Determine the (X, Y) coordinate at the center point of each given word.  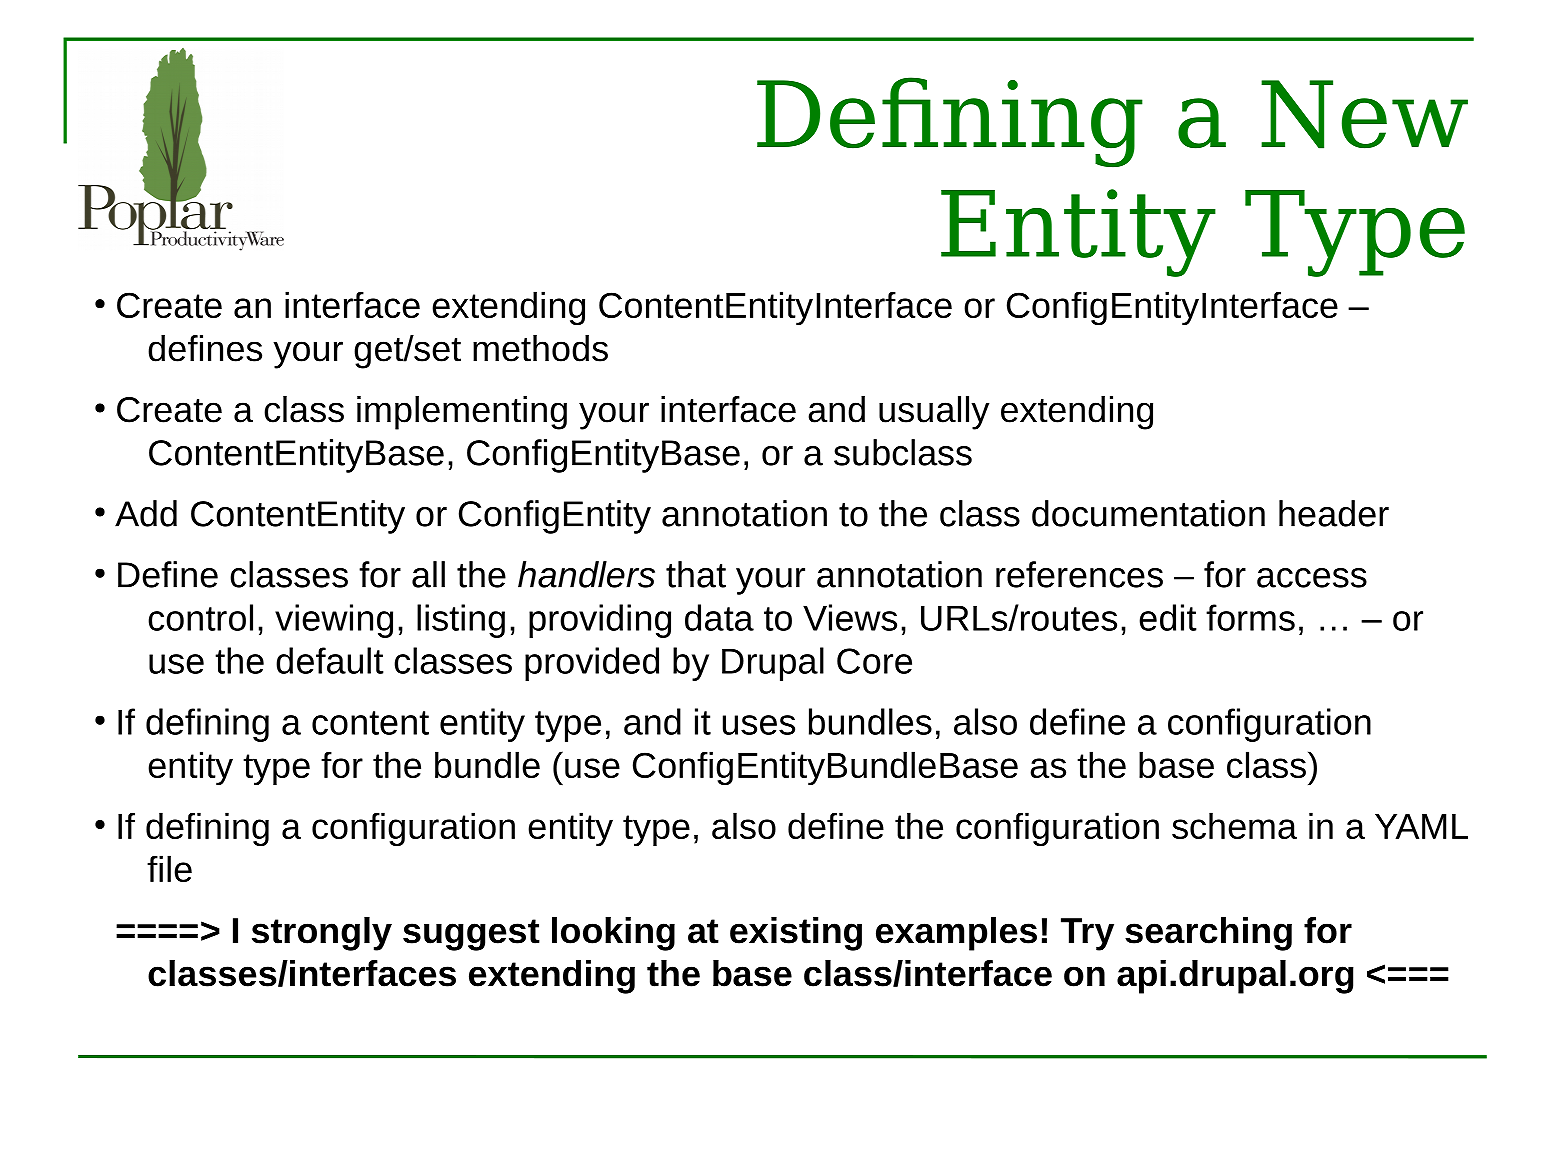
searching (1208, 934)
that (696, 574)
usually (934, 413)
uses (759, 725)
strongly (322, 934)
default (330, 660)
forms (1250, 617)
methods (540, 348)
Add (146, 513)
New (1364, 114)
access (1312, 578)
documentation (1148, 513)
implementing (462, 413)
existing (796, 934)
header (1334, 513)
